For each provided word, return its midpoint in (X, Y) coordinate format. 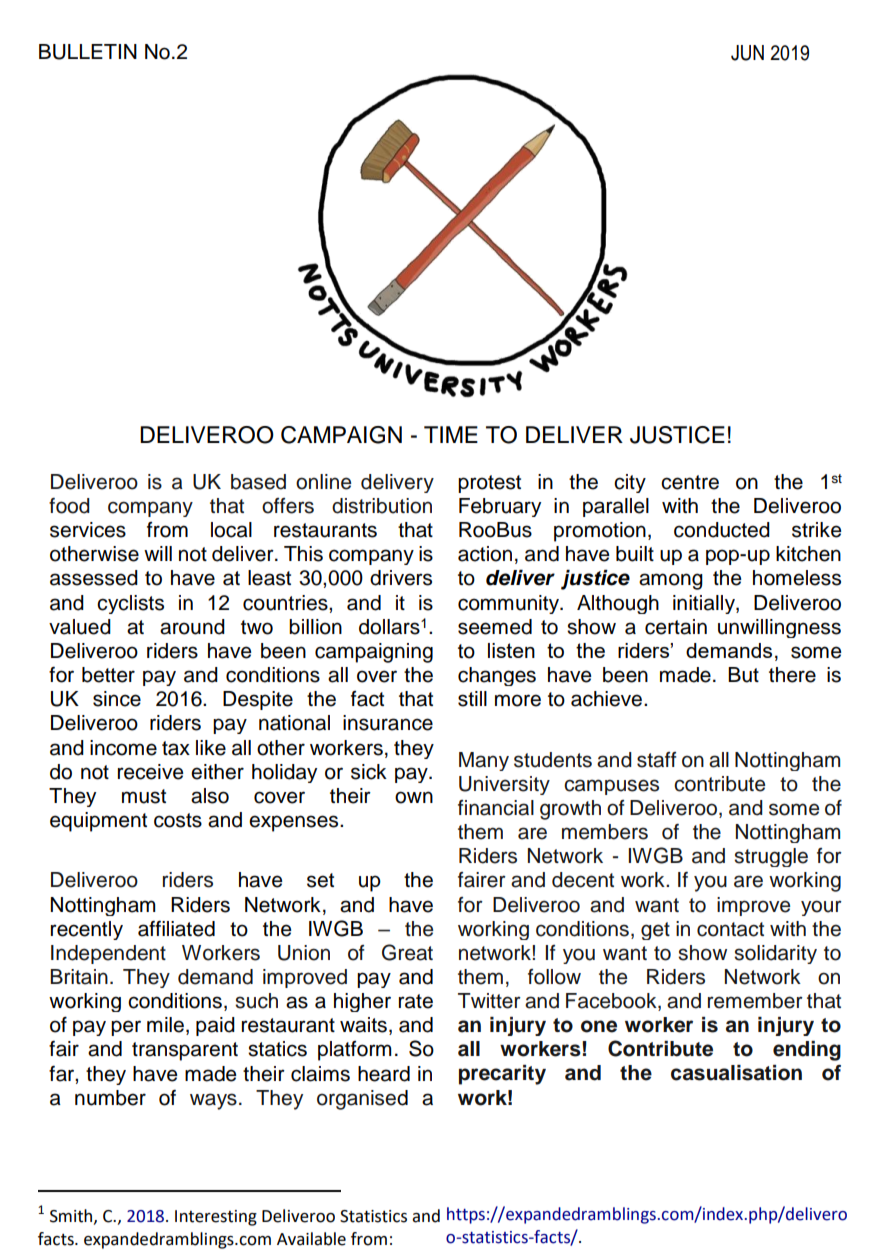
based (258, 482)
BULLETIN (88, 52)
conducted (722, 530)
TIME (451, 434)
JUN (747, 53)
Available (311, 1239)
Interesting (216, 1218)
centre (690, 482)
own (414, 797)
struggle (771, 857)
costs (178, 820)
